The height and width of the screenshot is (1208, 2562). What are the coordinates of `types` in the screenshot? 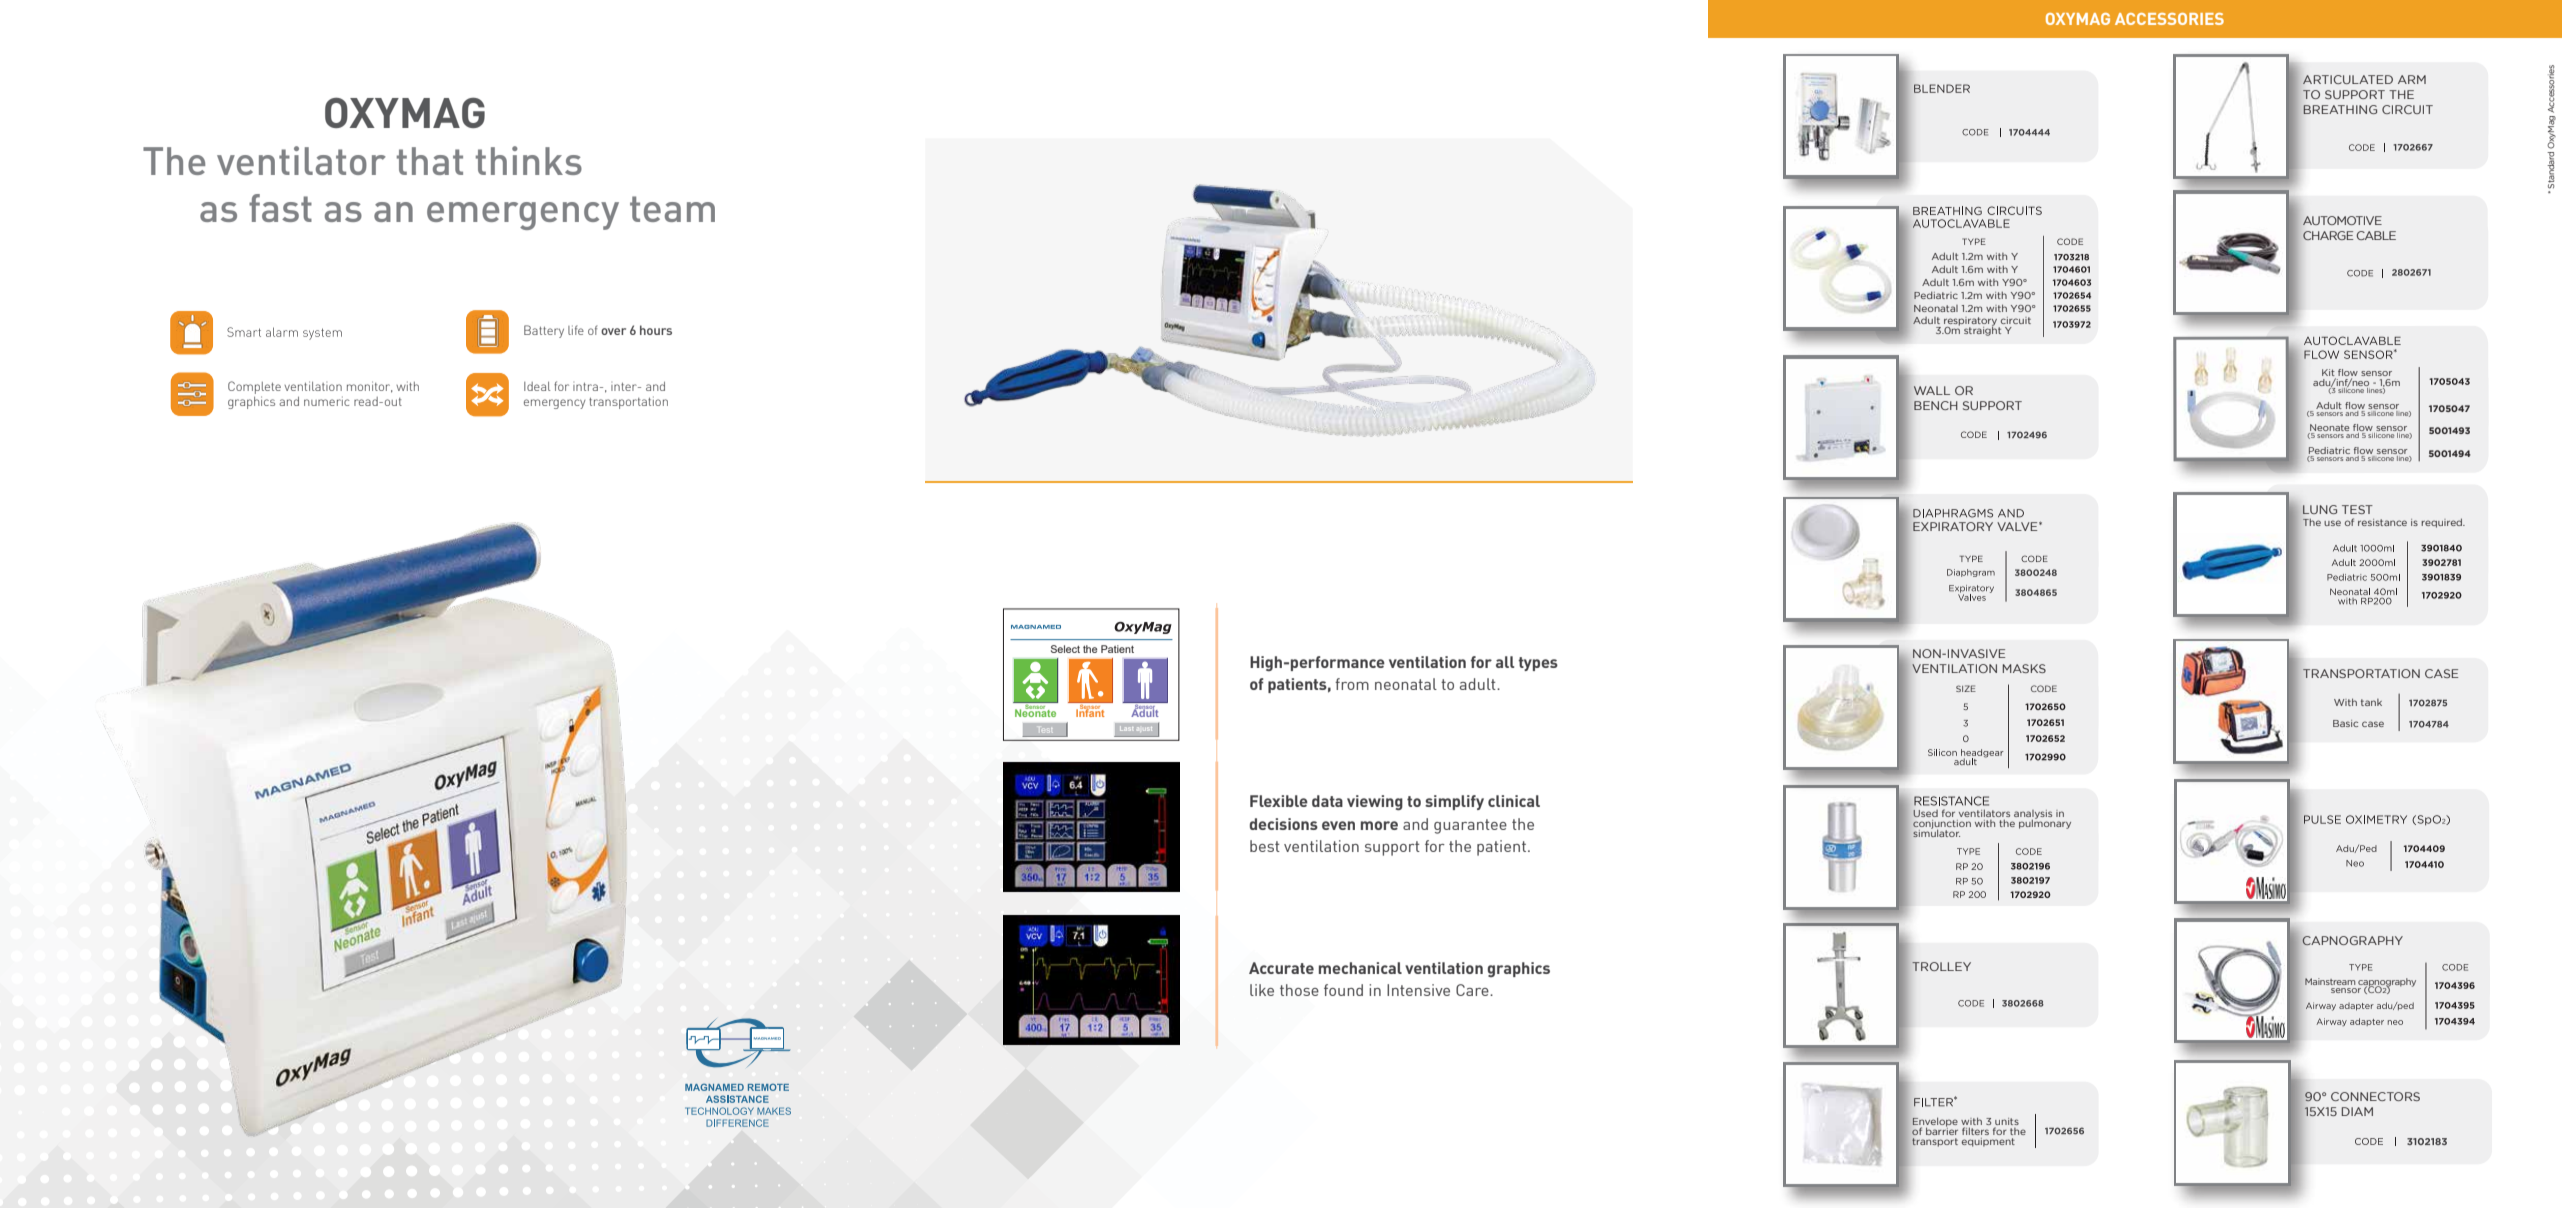 It's located at (1538, 664).
